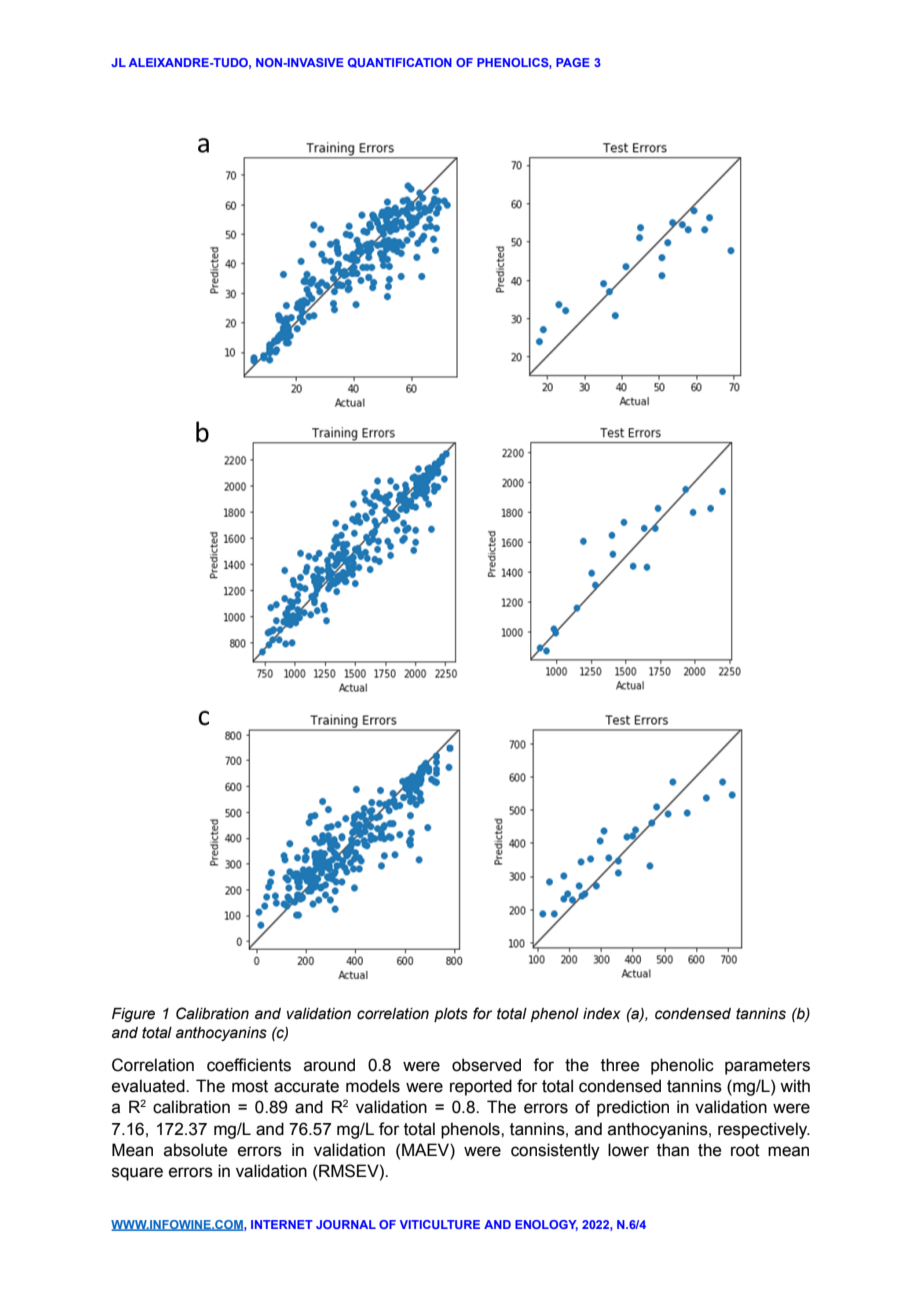  Describe the element at coordinates (249, 1065) in the page. I see `coefficients` at that location.
